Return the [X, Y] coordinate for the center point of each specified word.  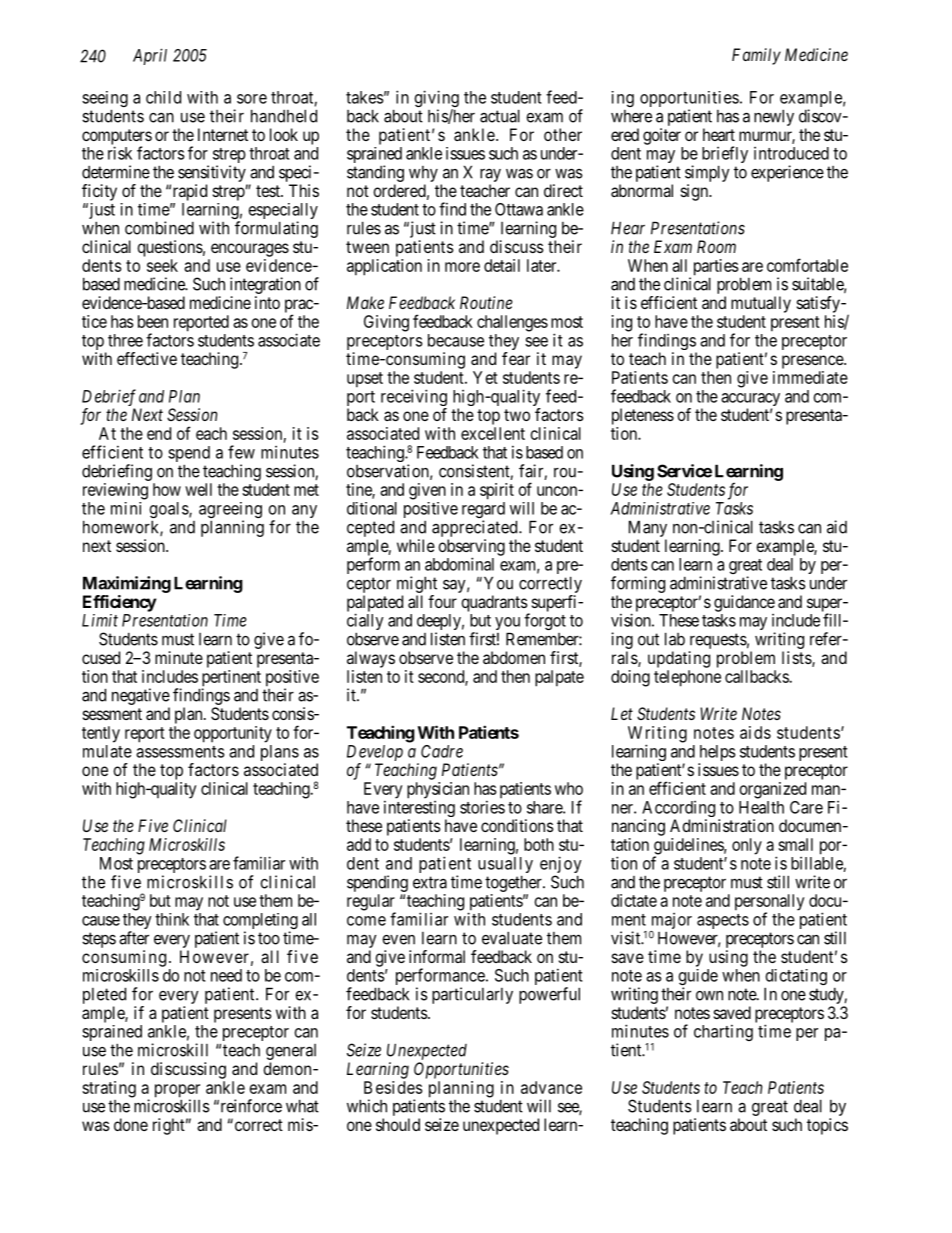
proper [177, 1092]
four [442, 601]
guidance [744, 603]
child [163, 97]
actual [500, 116]
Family [756, 56]
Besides [393, 1087]
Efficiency [120, 603]
